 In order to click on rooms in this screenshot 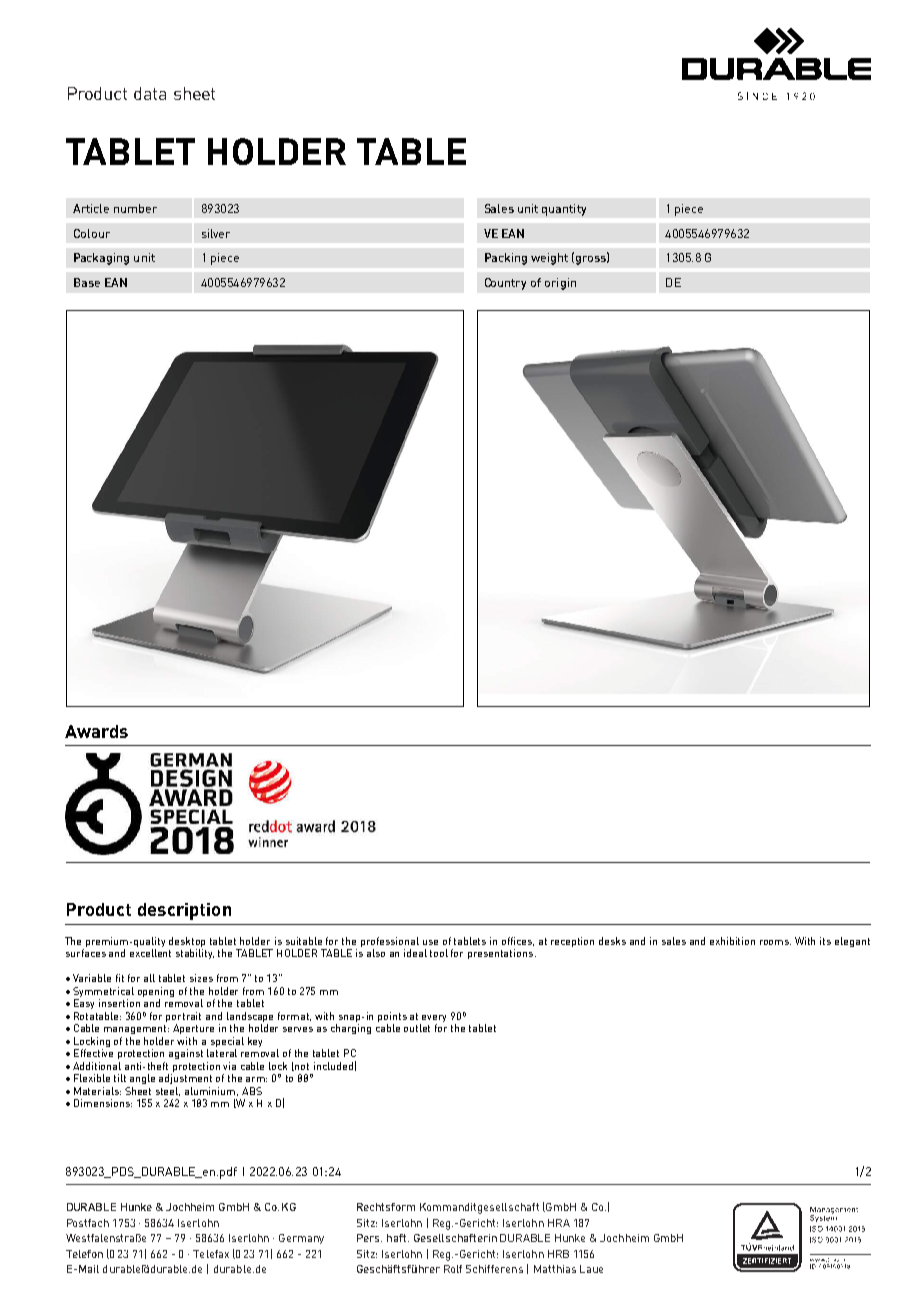, I will do `click(775, 942)`.
